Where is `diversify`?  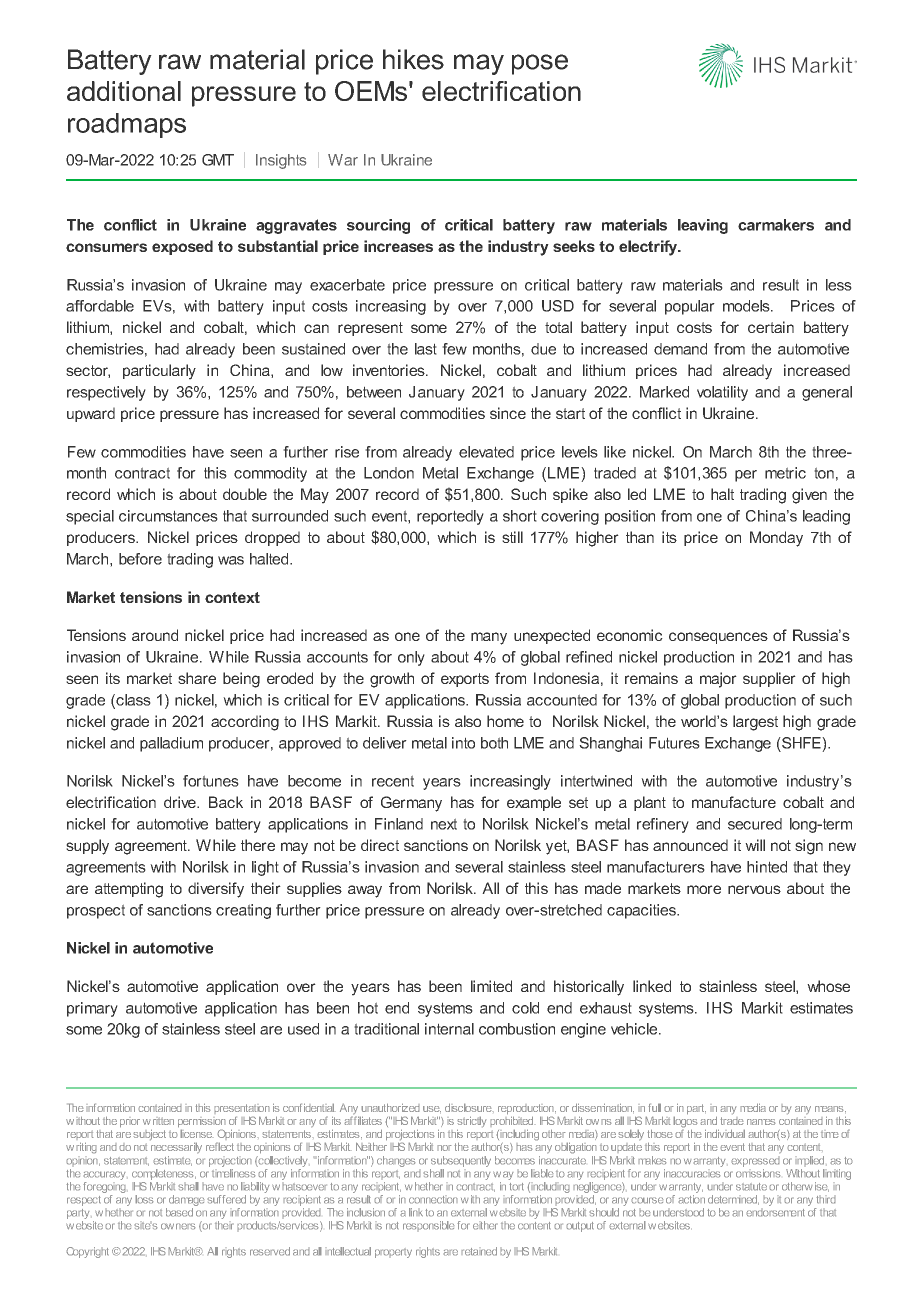 diversify is located at coordinates (216, 890).
